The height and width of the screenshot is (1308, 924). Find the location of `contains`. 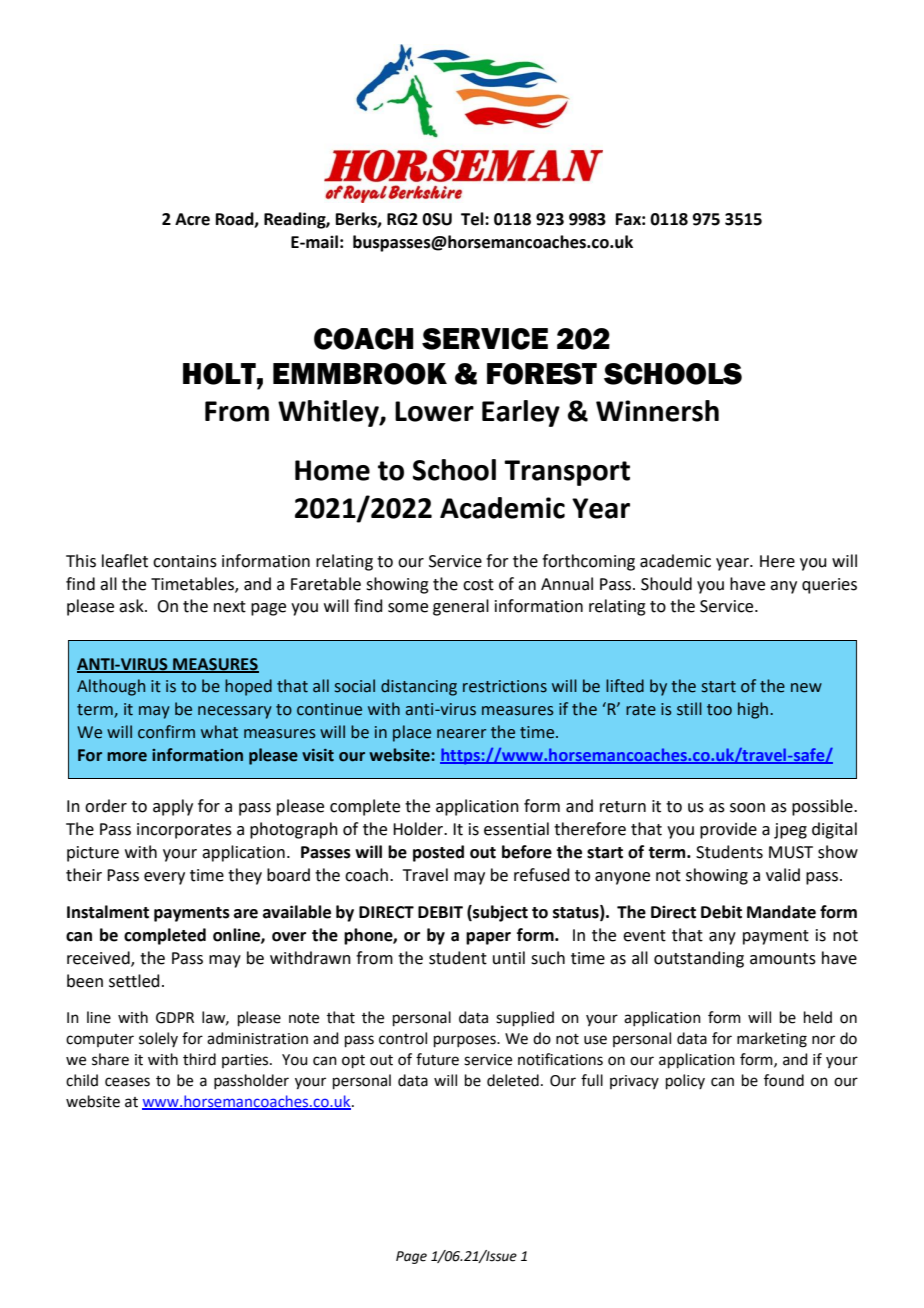

contains is located at coordinates (185, 561).
